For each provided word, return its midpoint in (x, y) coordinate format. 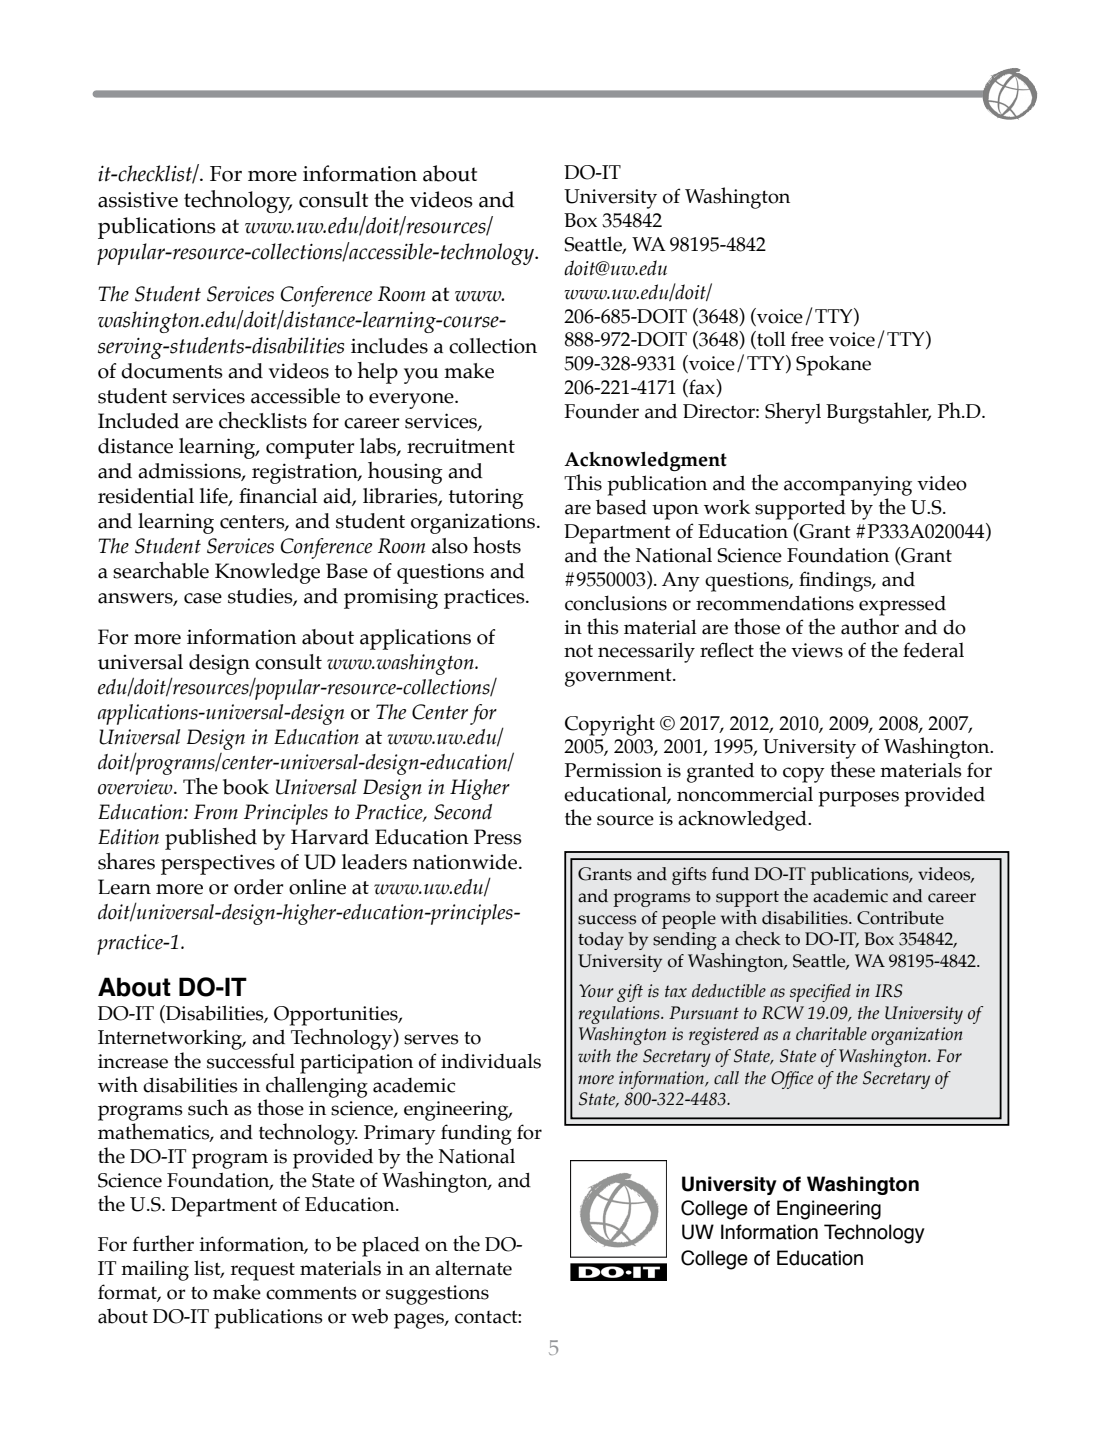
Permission (613, 770)
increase (133, 1061)
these (852, 769)
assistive (138, 200)
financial (278, 496)
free (807, 339)
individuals (491, 1061)
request (263, 1271)
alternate (473, 1268)
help (377, 373)
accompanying (848, 486)
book (246, 787)
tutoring (486, 499)
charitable (831, 1034)
